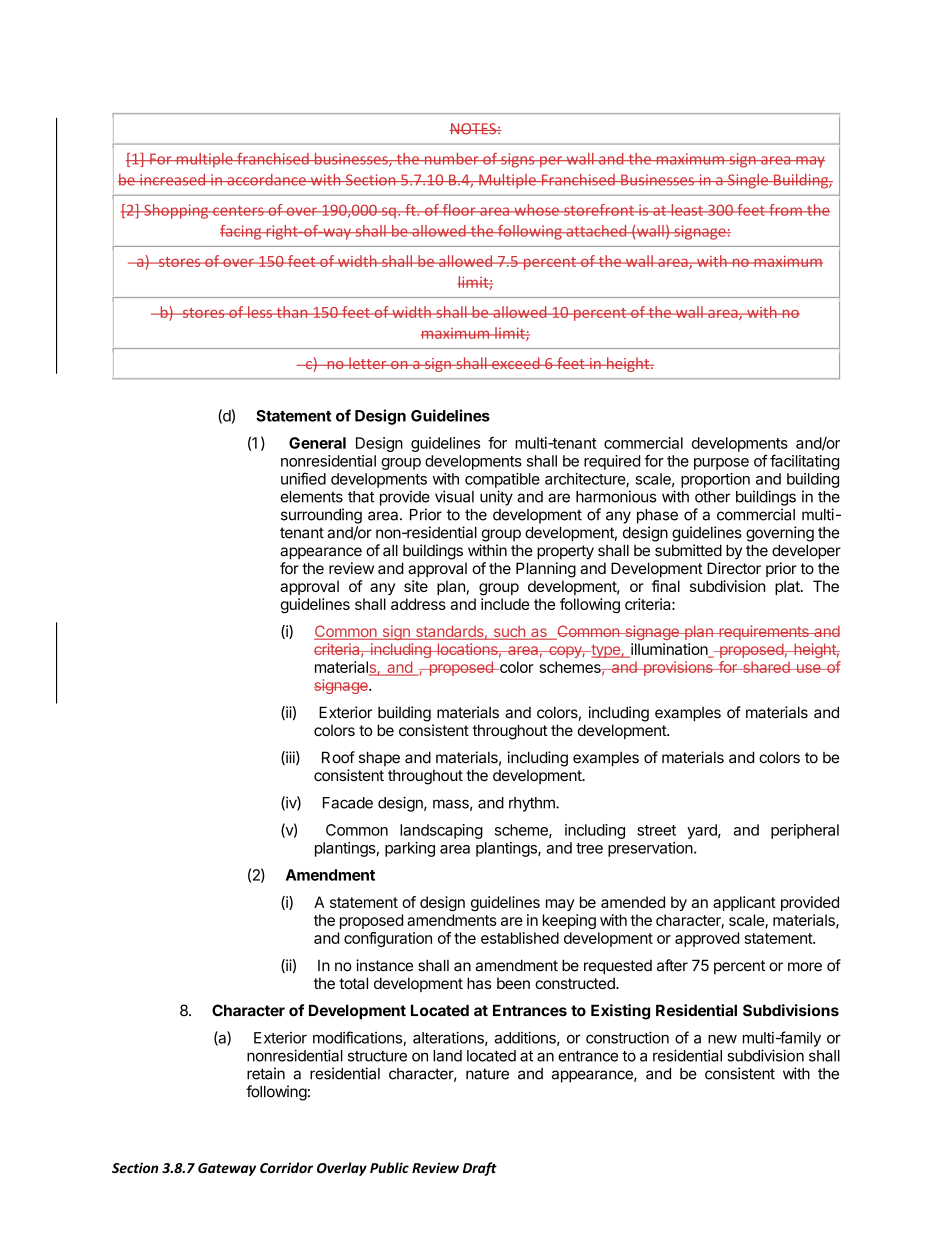  Describe the element at coordinates (805, 831) in the screenshot. I see `peripheral` at that location.
